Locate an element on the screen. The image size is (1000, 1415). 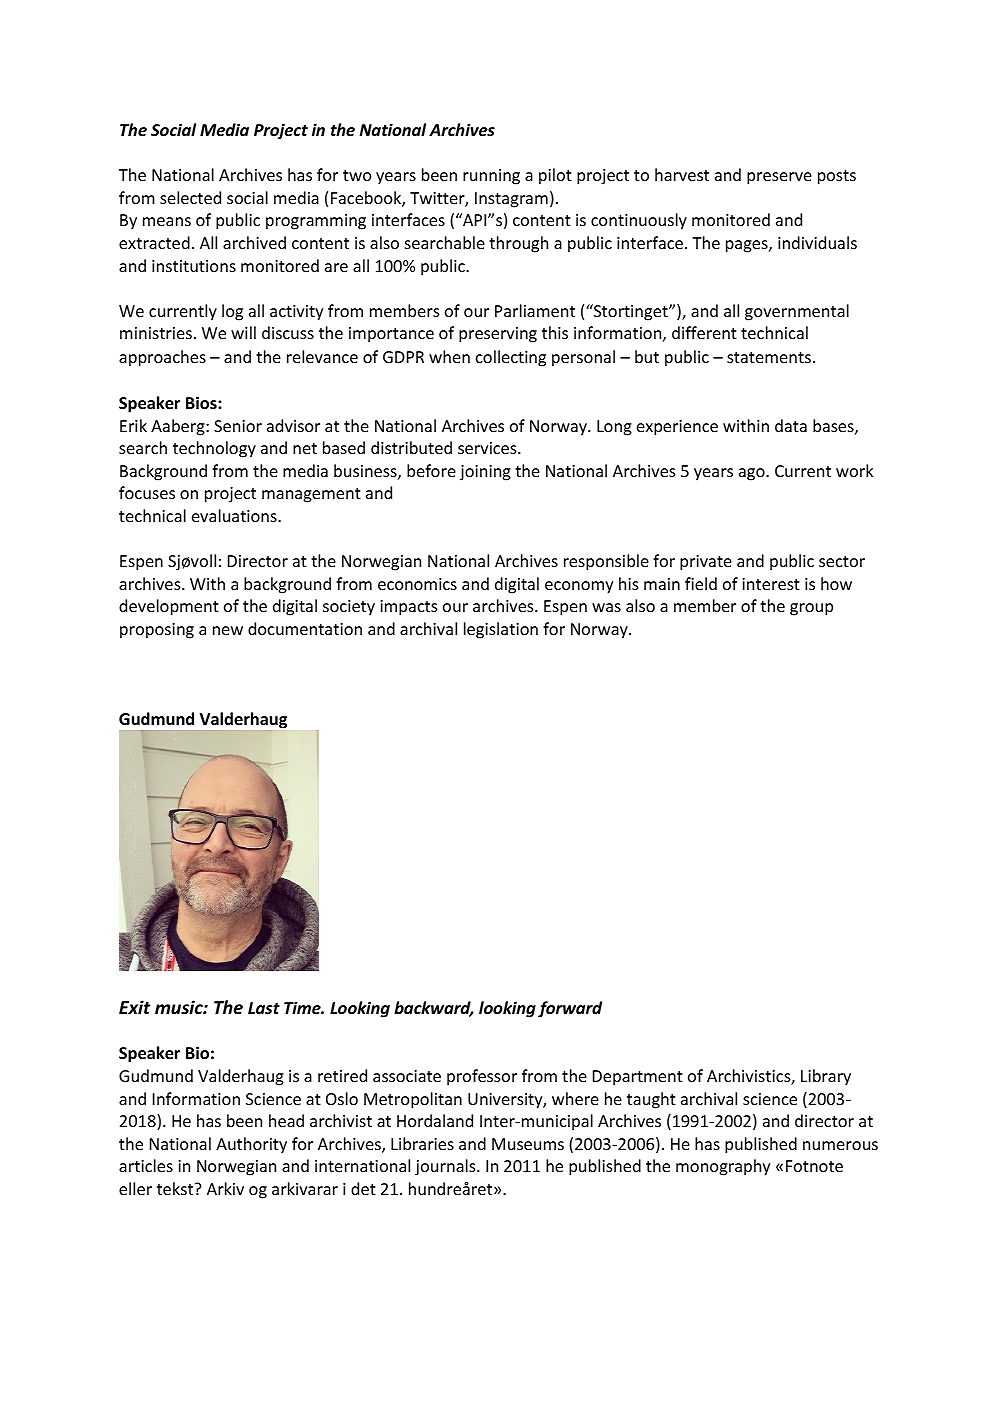
Instagram is located at coordinates (511, 200).
